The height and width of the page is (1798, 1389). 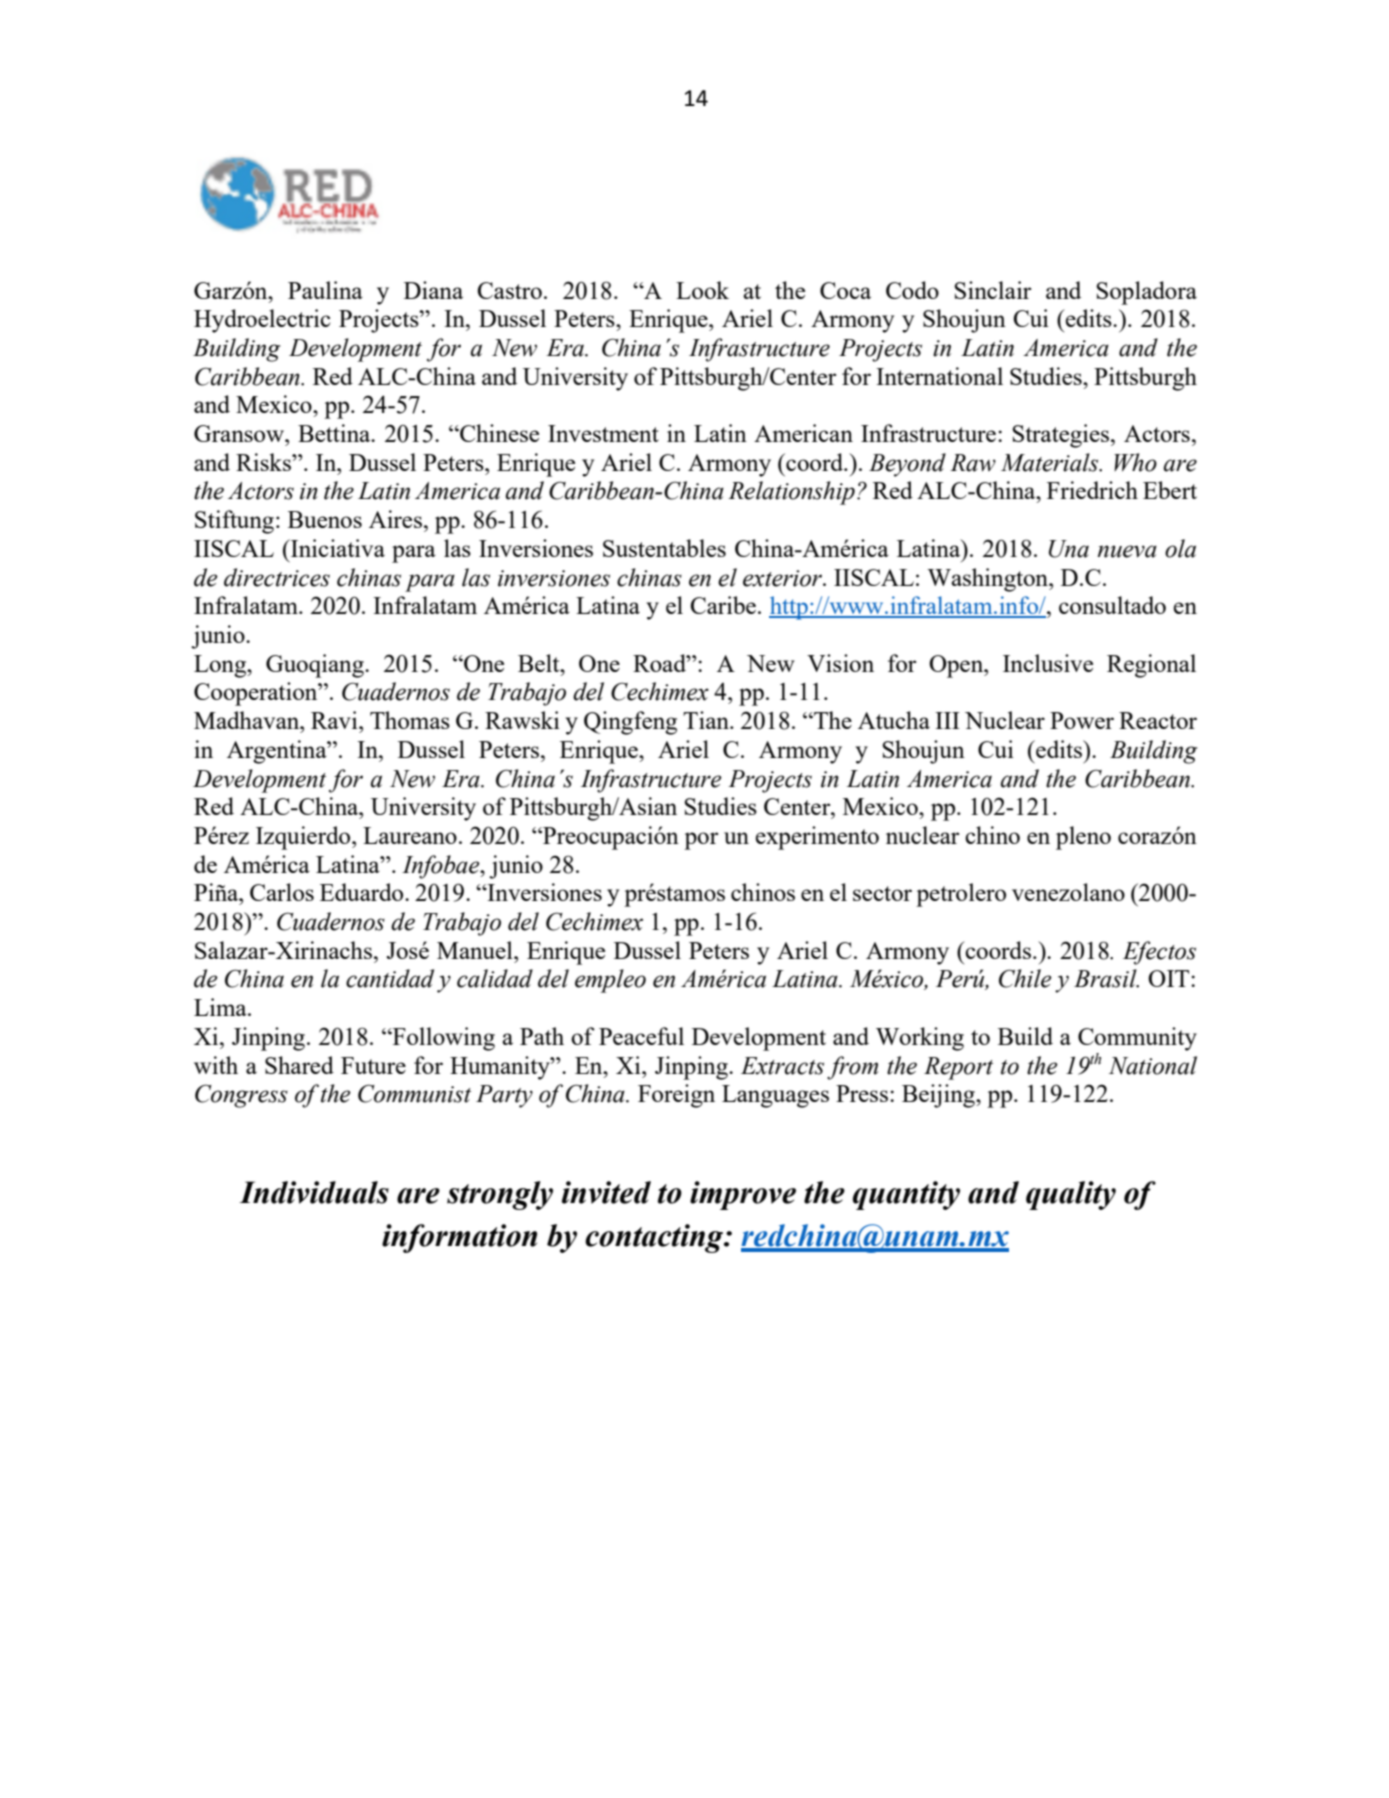 What do you see at coordinates (335, 720) in the page?
I see `Ravi` at bounding box center [335, 720].
